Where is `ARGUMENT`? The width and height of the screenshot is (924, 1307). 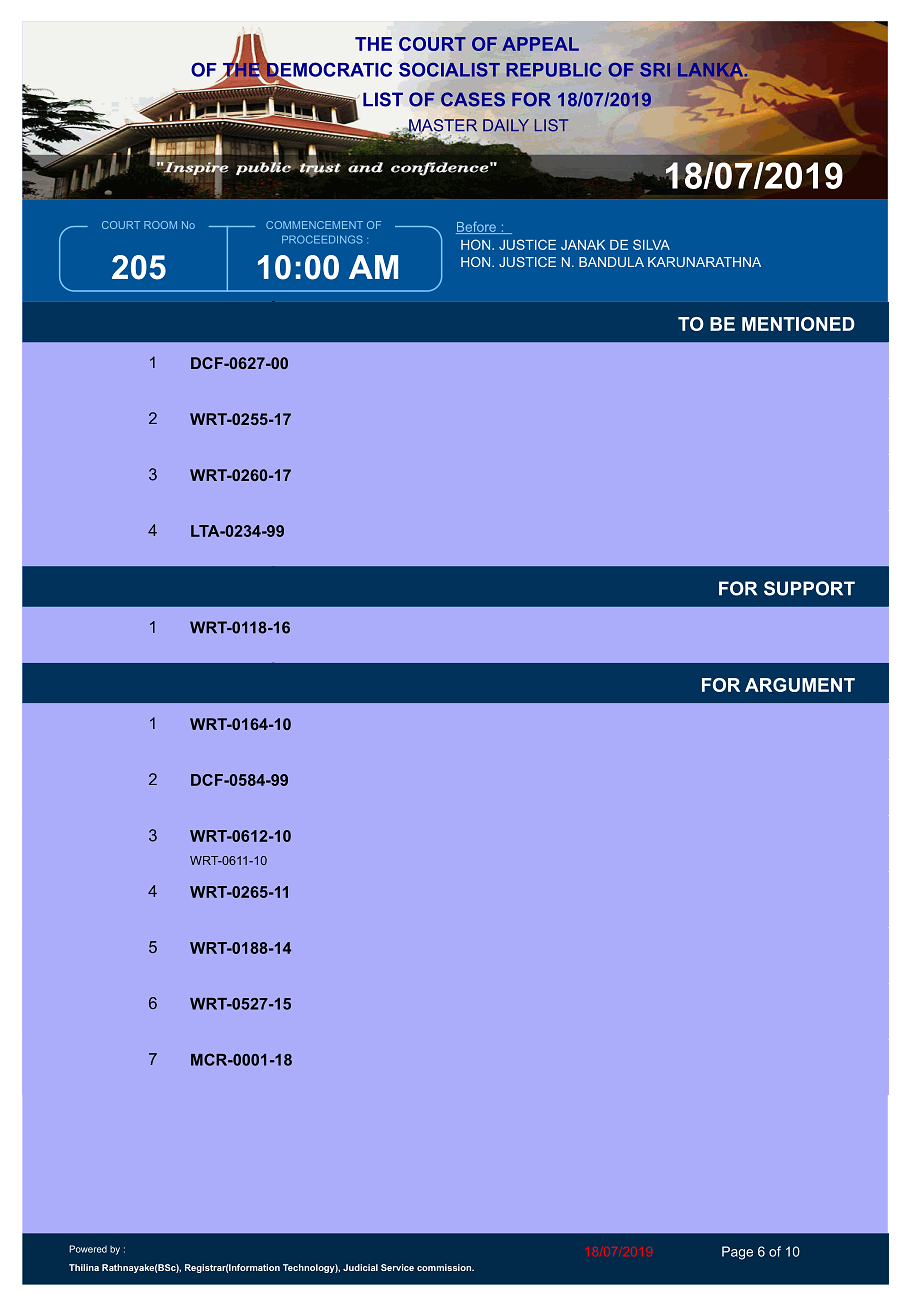
ARGUMENT is located at coordinates (800, 685).
